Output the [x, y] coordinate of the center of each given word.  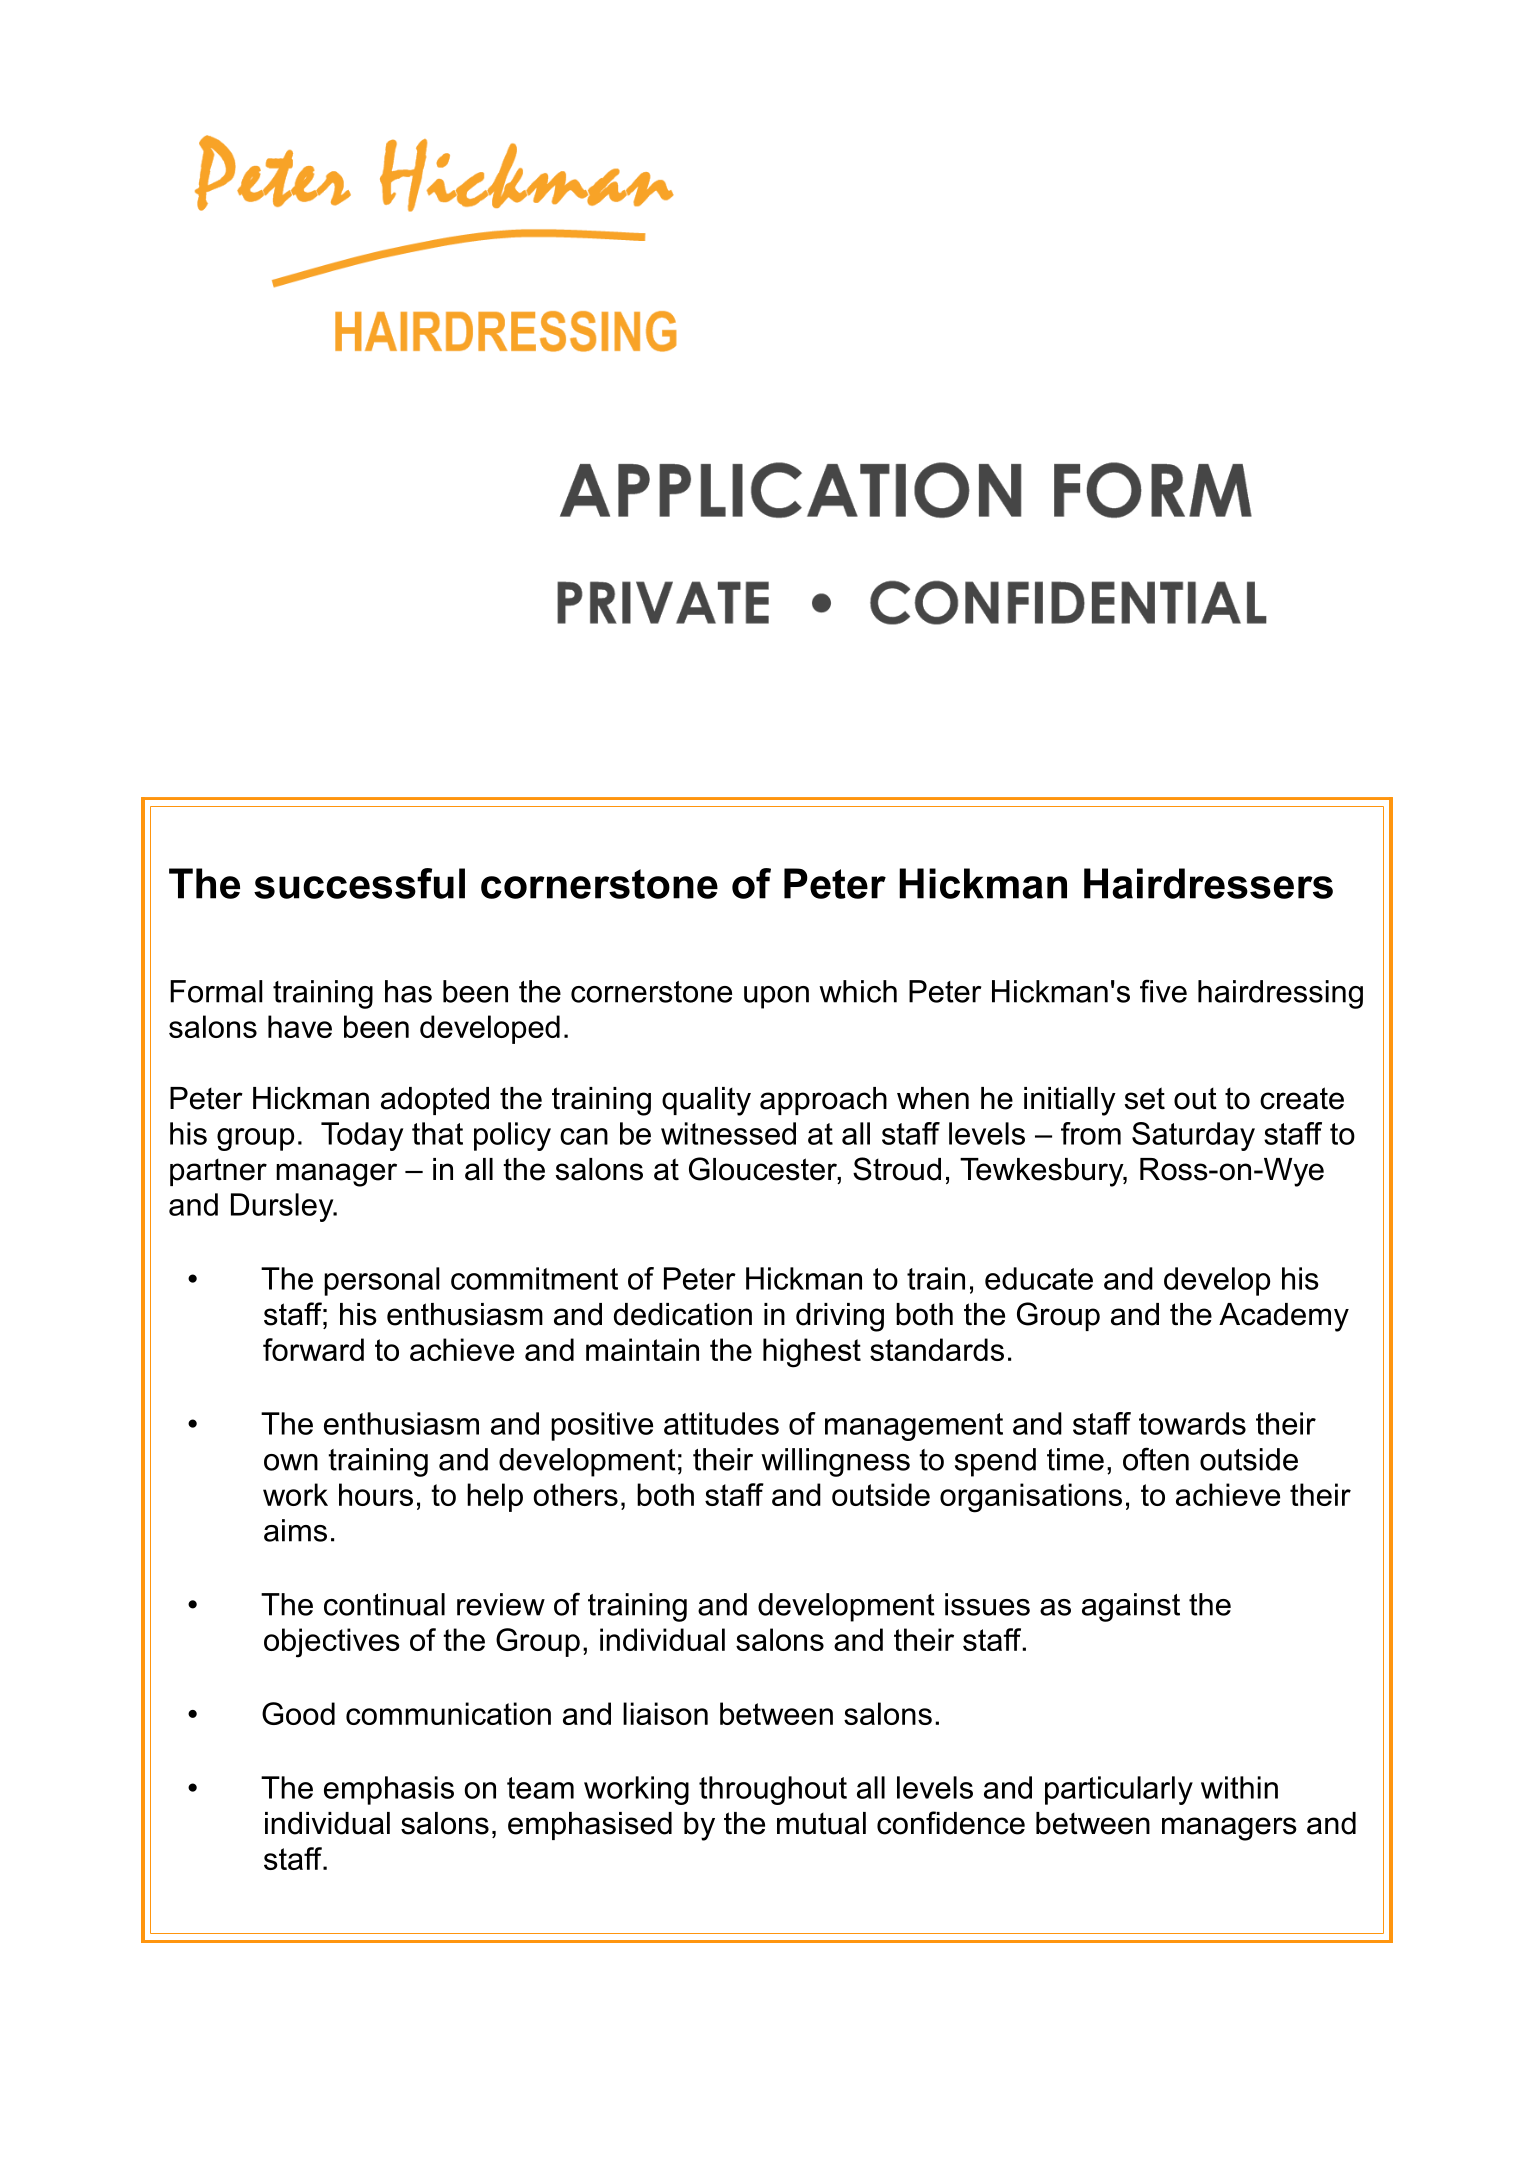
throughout [773, 1790]
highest [812, 1353]
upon [776, 997]
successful [359, 883]
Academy [1284, 1317]
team [540, 1788]
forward [313, 1349]
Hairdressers [1208, 883]
